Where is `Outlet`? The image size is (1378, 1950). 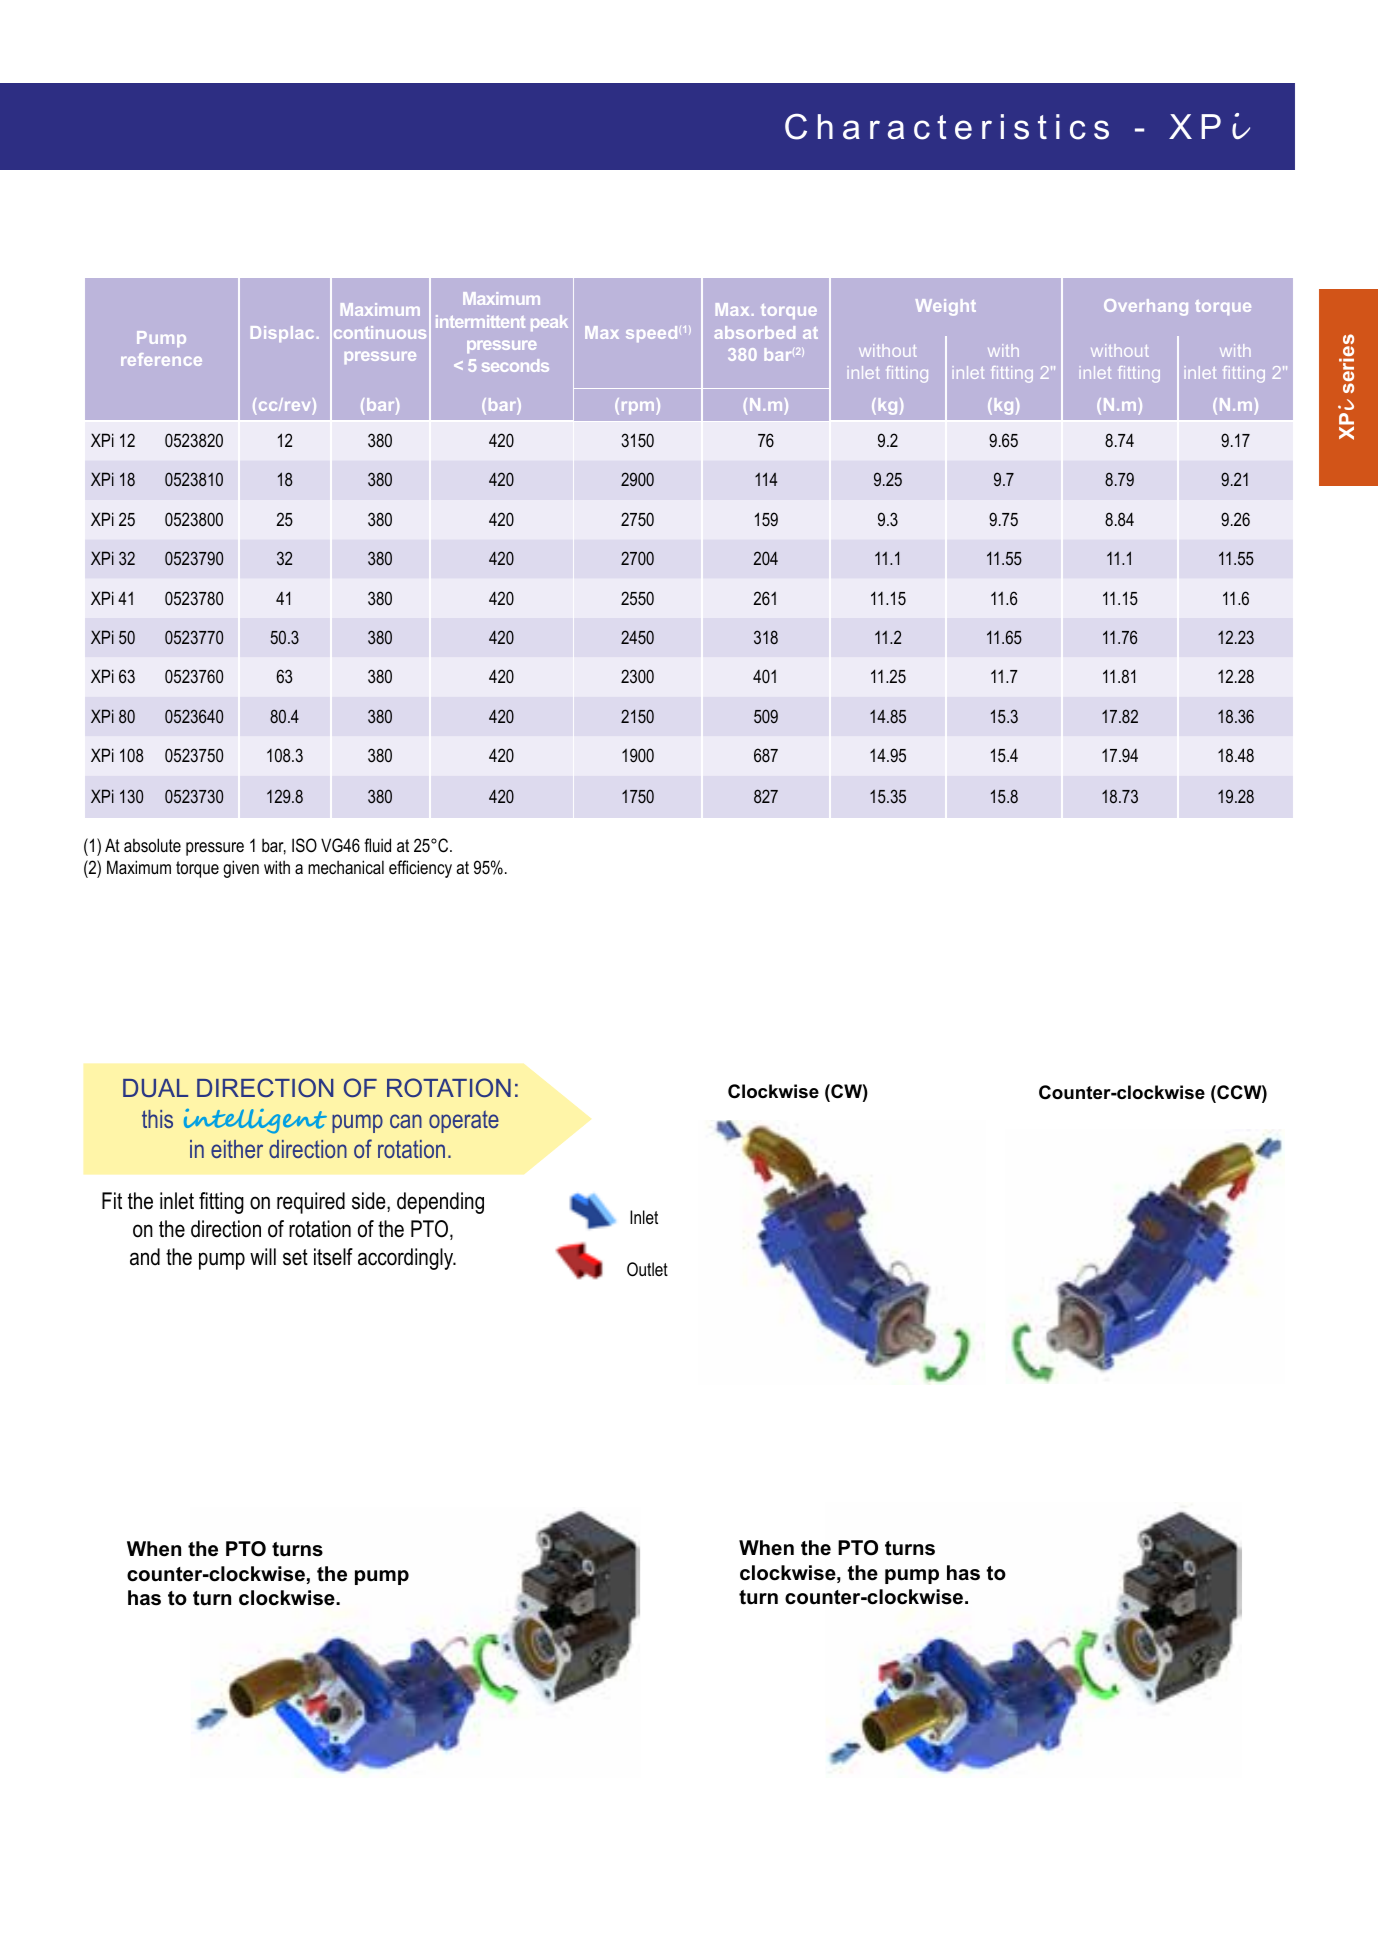 Outlet is located at coordinates (647, 1269).
